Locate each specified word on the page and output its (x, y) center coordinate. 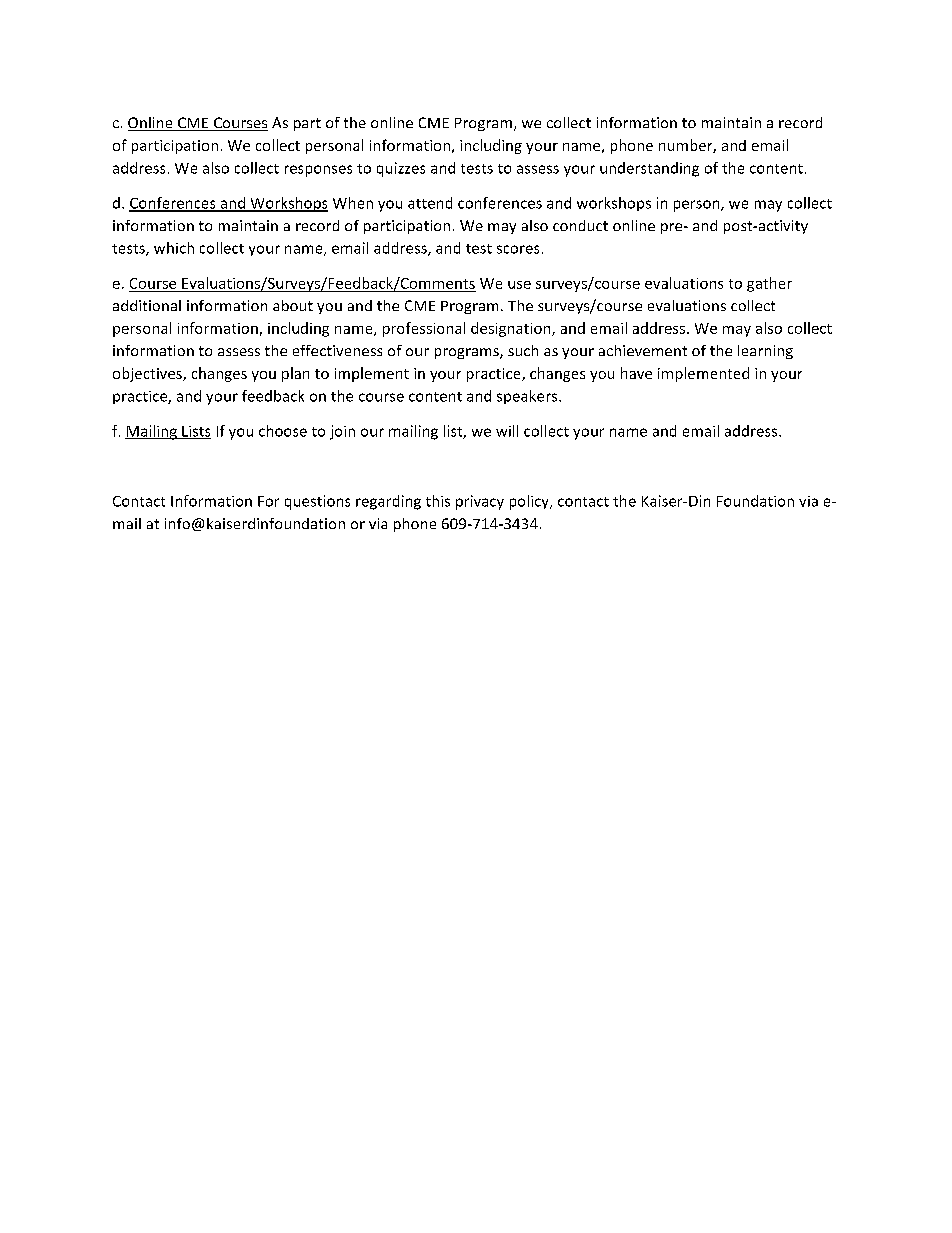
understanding (649, 169)
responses (318, 171)
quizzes (401, 169)
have (636, 373)
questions (317, 502)
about (293, 305)
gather (769, 284)
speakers (528, 397)
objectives (148, 374)
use (519, 285)
